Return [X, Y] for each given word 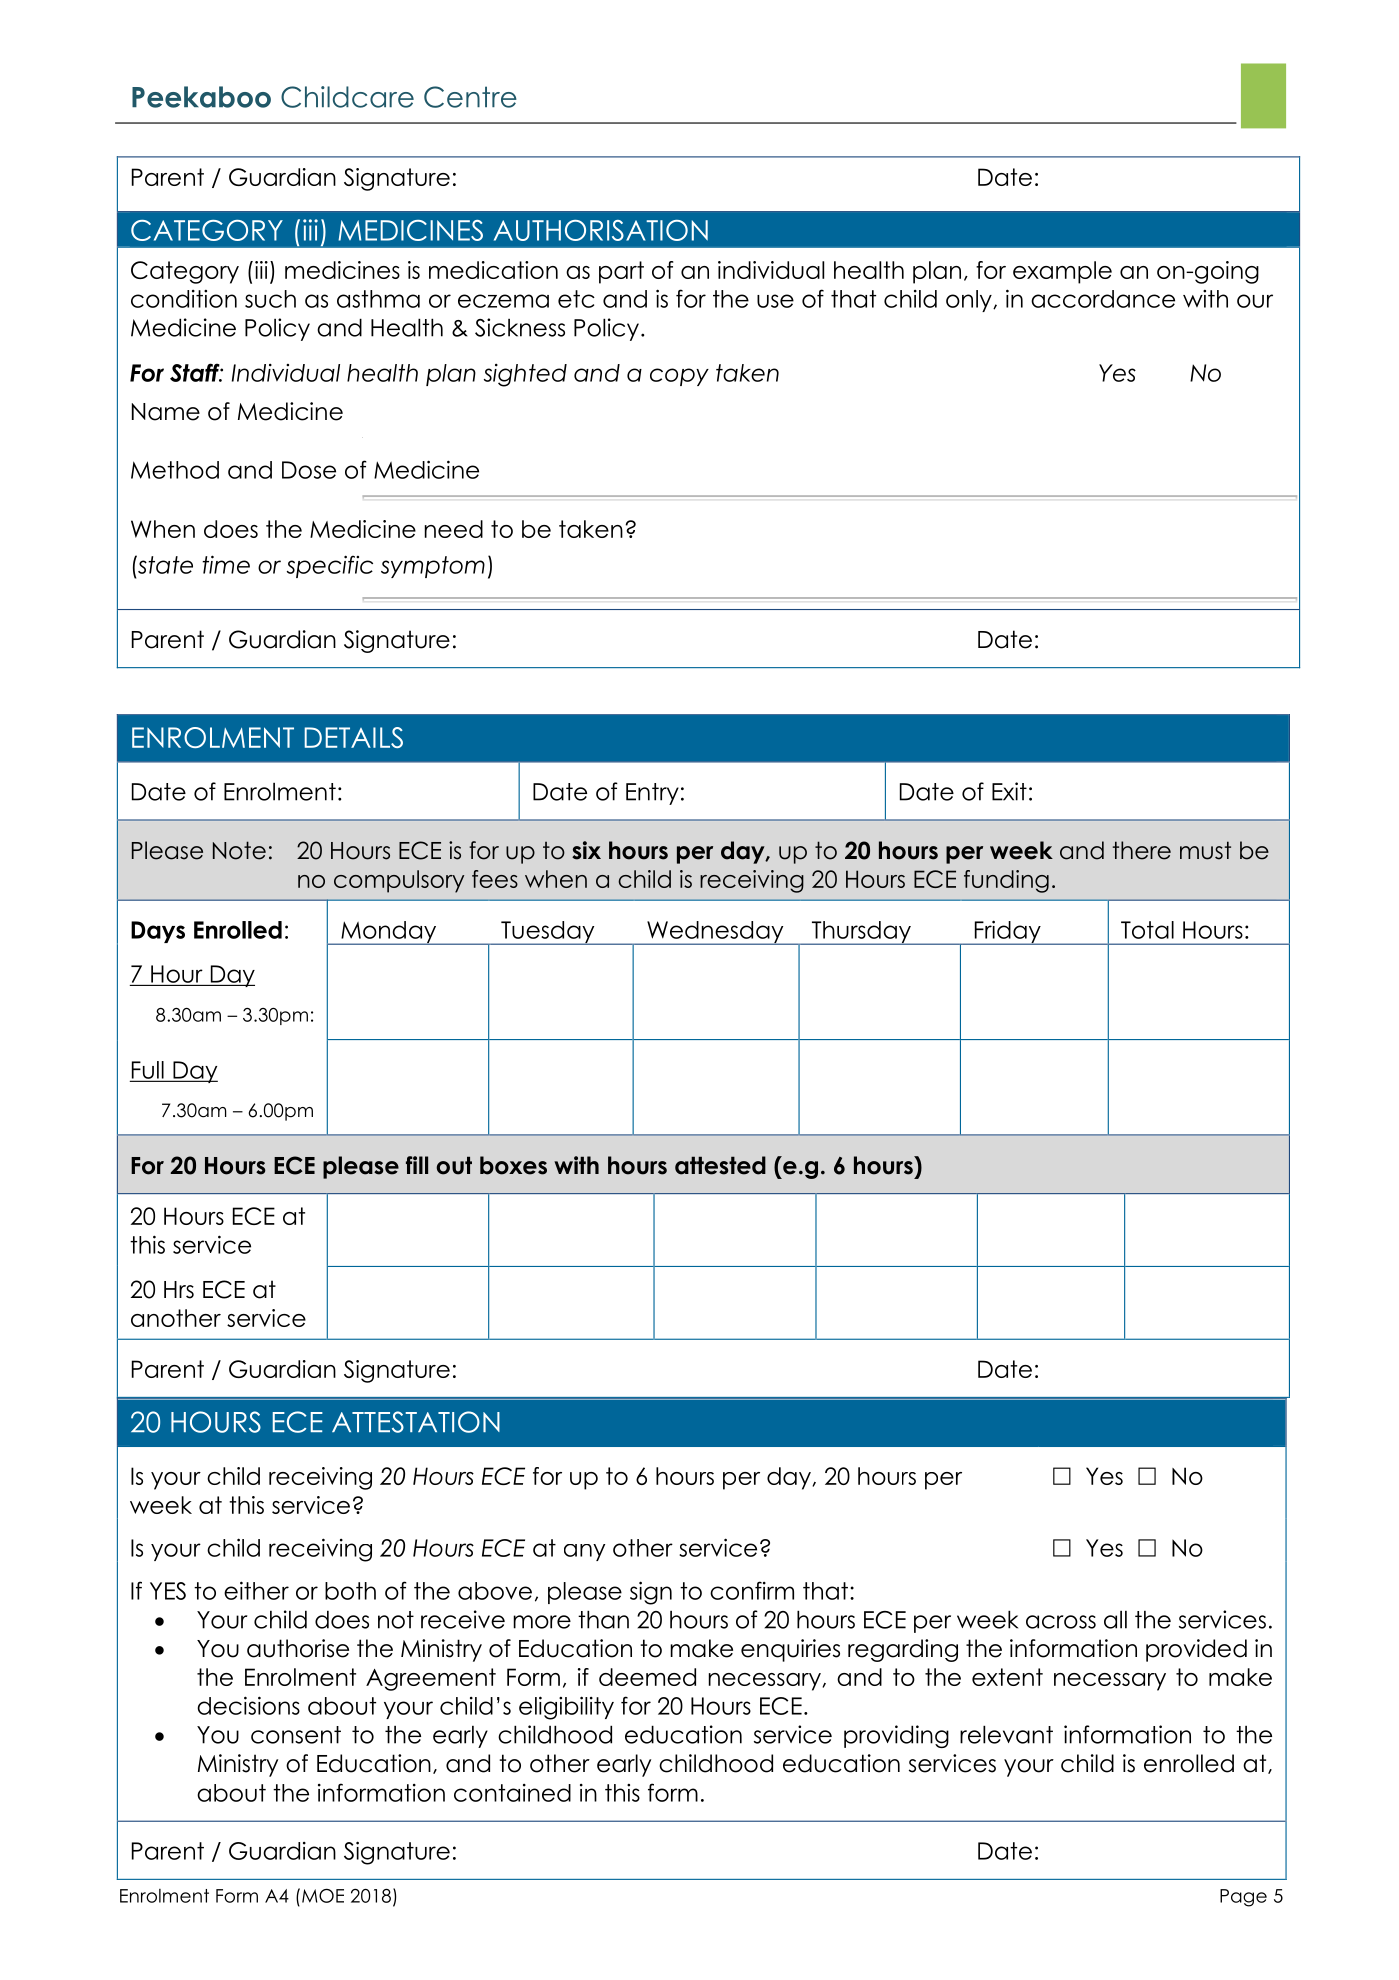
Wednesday [715, 933]
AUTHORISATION [601, 230]
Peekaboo [201, 97]
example [1062, 272]
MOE [323, 1896]
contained [512, 1793]
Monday [389, 933]
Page [1243, 1898]
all [1115, 1620]
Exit [1009, 791]
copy [679, 377]
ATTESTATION [416, 1422]
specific [330, 566]
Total [1147, 930]
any [584, 1552]
